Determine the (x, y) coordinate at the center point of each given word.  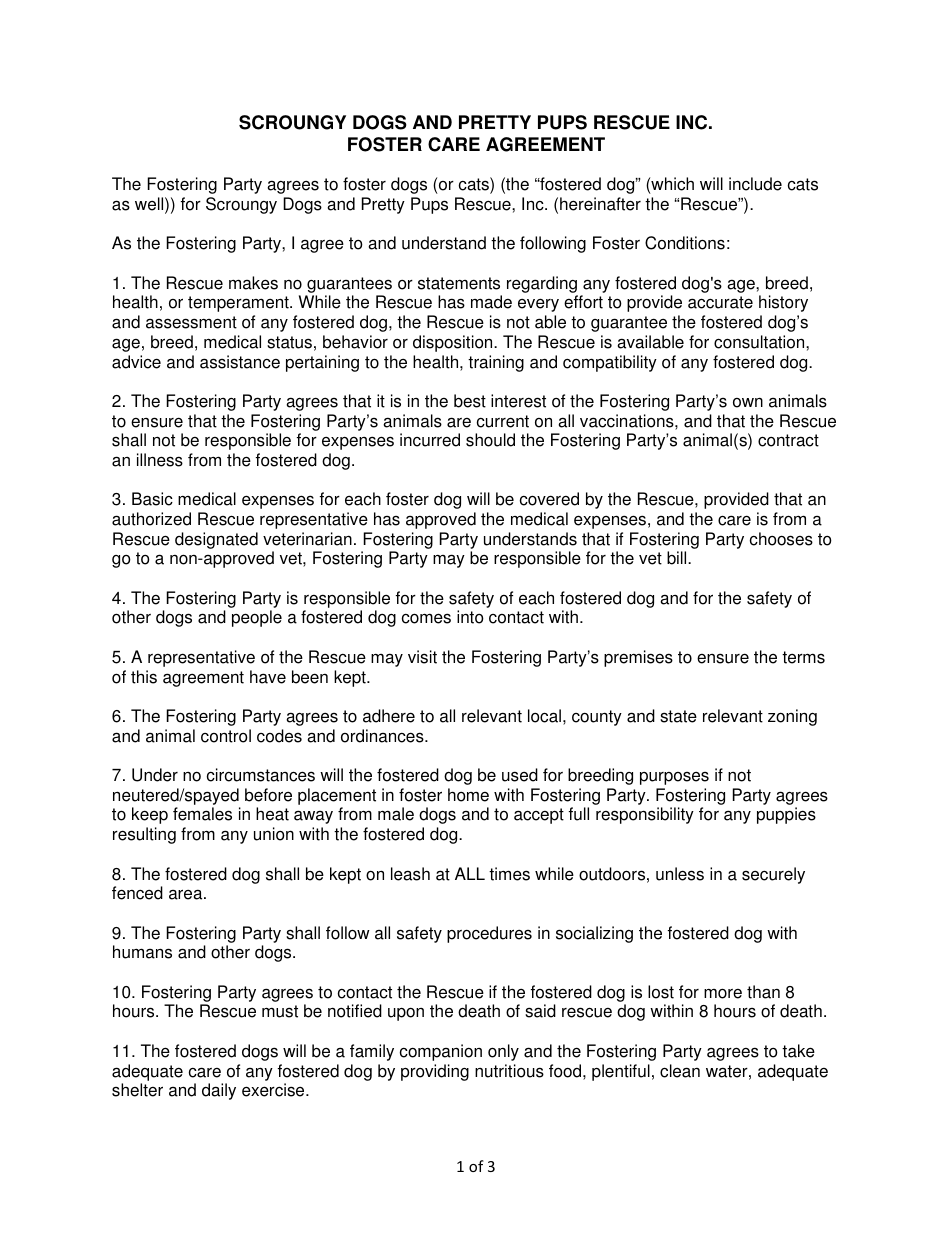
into (470, 617)
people (257, 618)
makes (253, 283)
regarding (542, 284)
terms (803, 657)
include (755, 184)
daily (219, 1091)
